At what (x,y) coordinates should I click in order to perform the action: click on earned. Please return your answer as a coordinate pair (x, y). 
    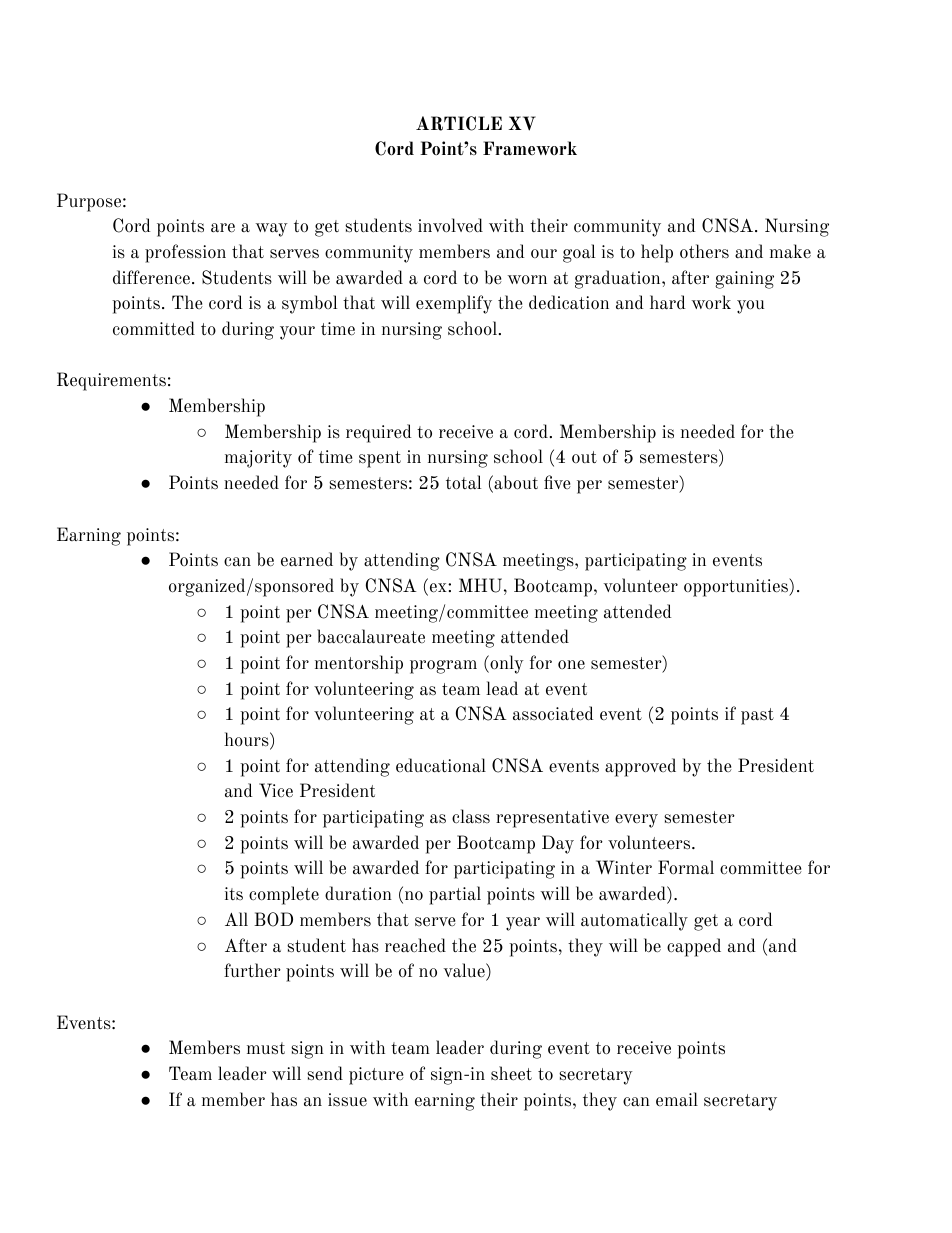
    Looking at the image, I should click on (307, 559).
